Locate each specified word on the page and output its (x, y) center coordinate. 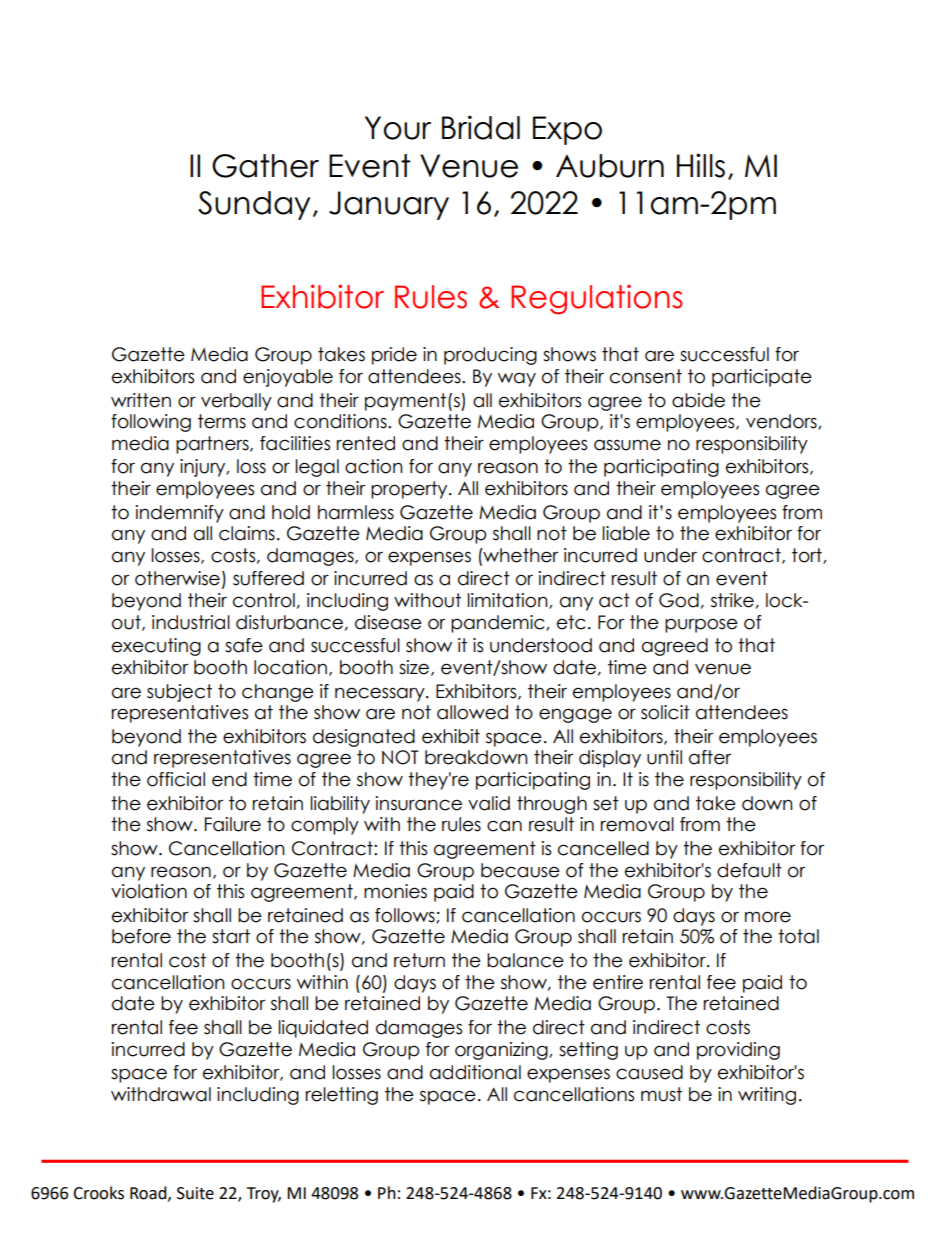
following (151, 423)
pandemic (499, 624)
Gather (265, 166)
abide (698, 400)
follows (406, 916)
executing (156, 647)
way (517, 380)
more (768, 917)
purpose (701, 625)
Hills (701, 165)
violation (149, 891)
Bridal (481, 127)
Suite (195, 1193)
